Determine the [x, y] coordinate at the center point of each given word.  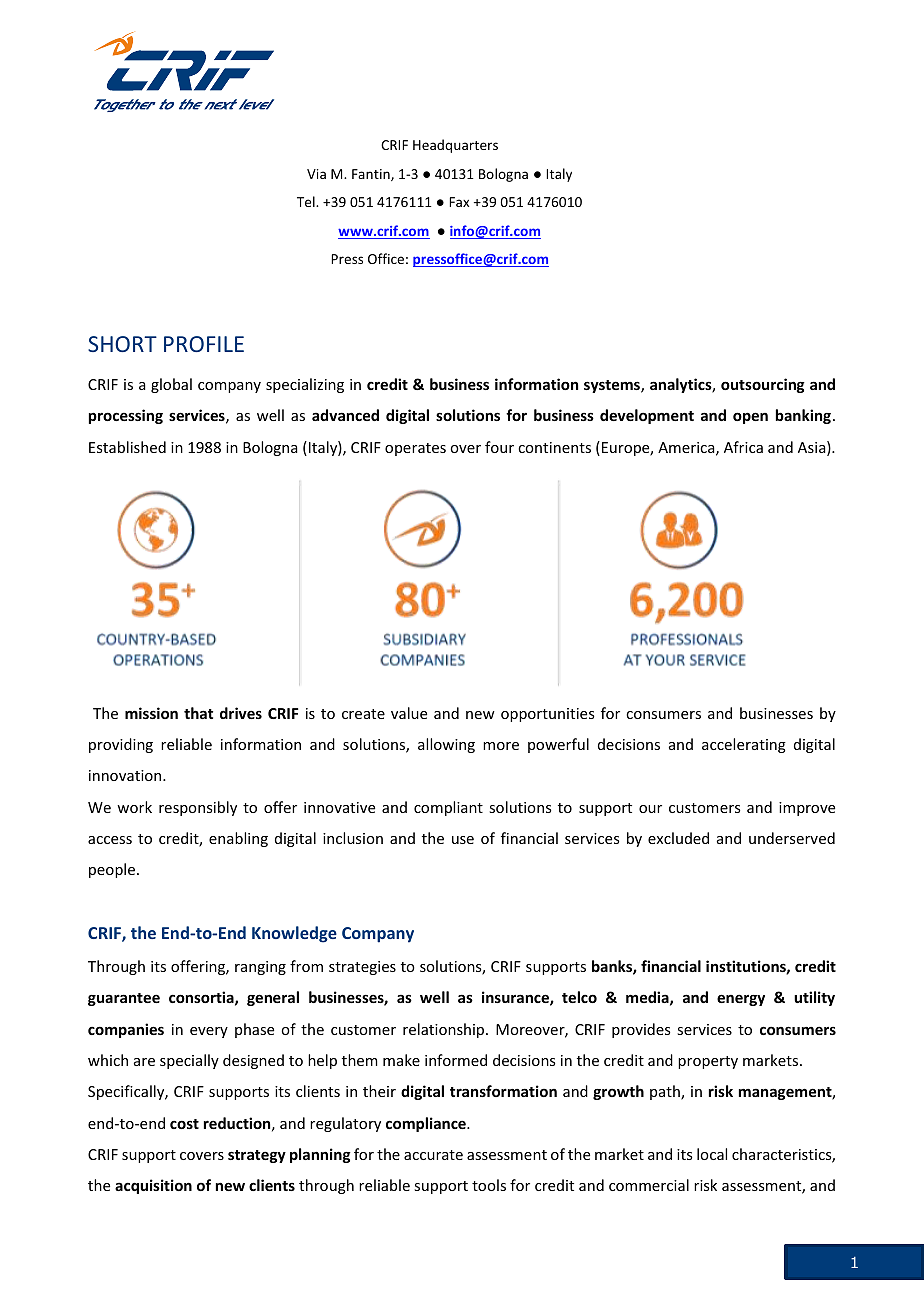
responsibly [198, 808]
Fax [459, 202]
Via [316, 174]
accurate [433, 1155]
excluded [678, 838]
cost [184, 1124]
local [712, 1154]
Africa [743, 447]
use [463, 840]
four [499, 447]
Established [127, 447]
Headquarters [455, 146]
